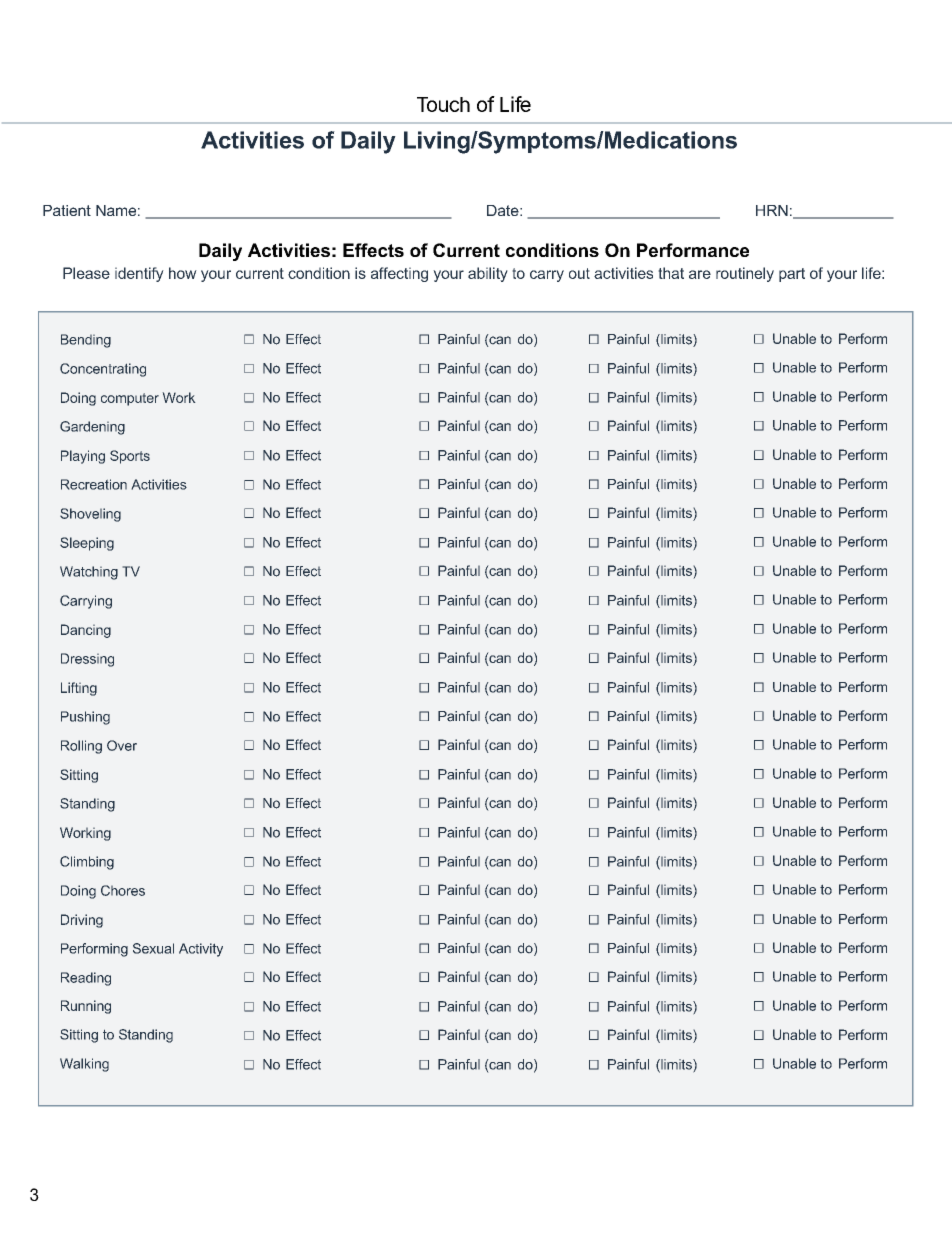  What do you see at coordinates (86, 1007) in the screenshot?
I see `Running` at bounding box center [86, 1007].
